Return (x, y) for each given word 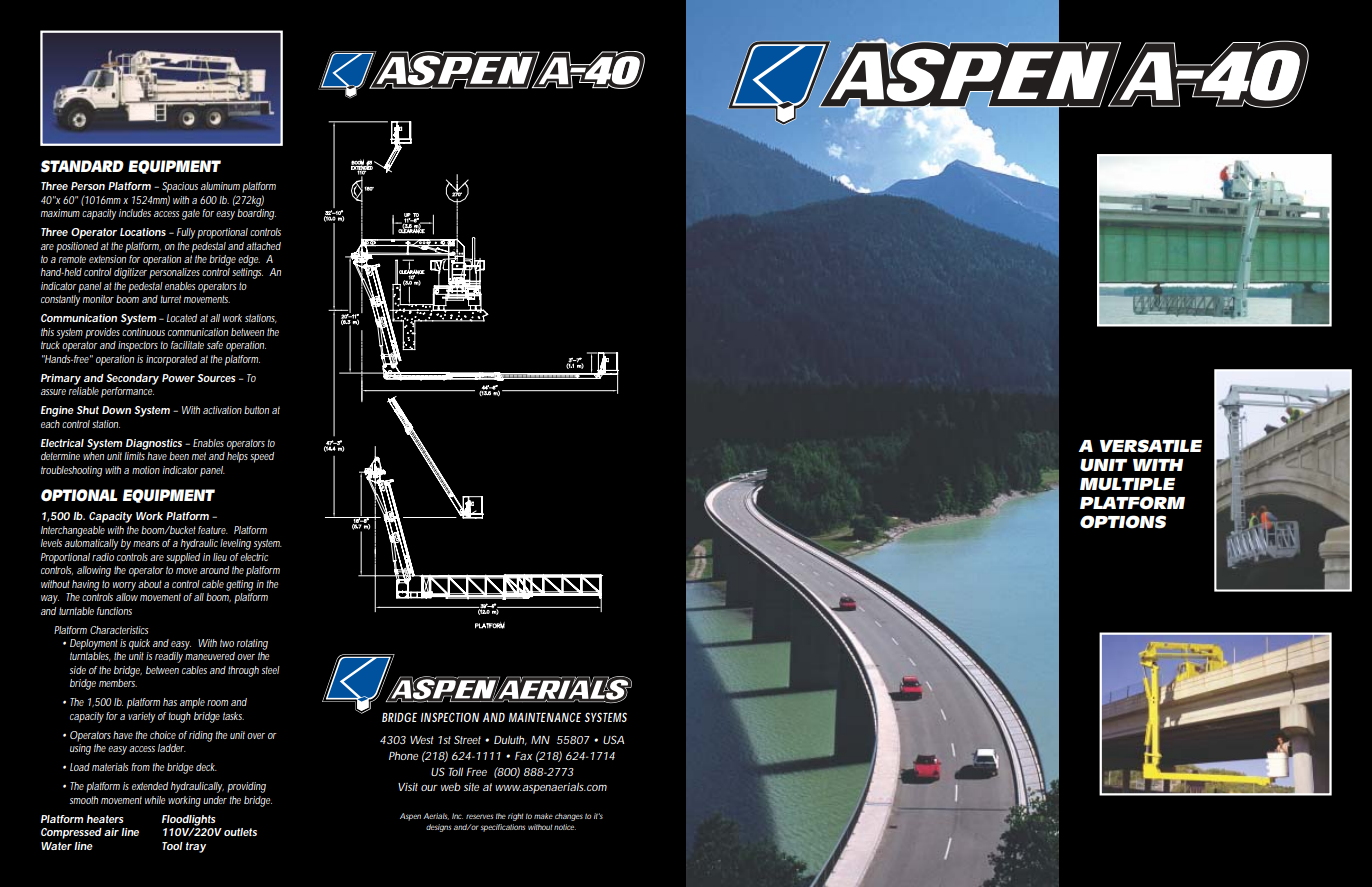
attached (263, 246)
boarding (256, 214)
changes (569, 817)
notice (565, 827)
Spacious (180, 187)
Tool (172, 846)
